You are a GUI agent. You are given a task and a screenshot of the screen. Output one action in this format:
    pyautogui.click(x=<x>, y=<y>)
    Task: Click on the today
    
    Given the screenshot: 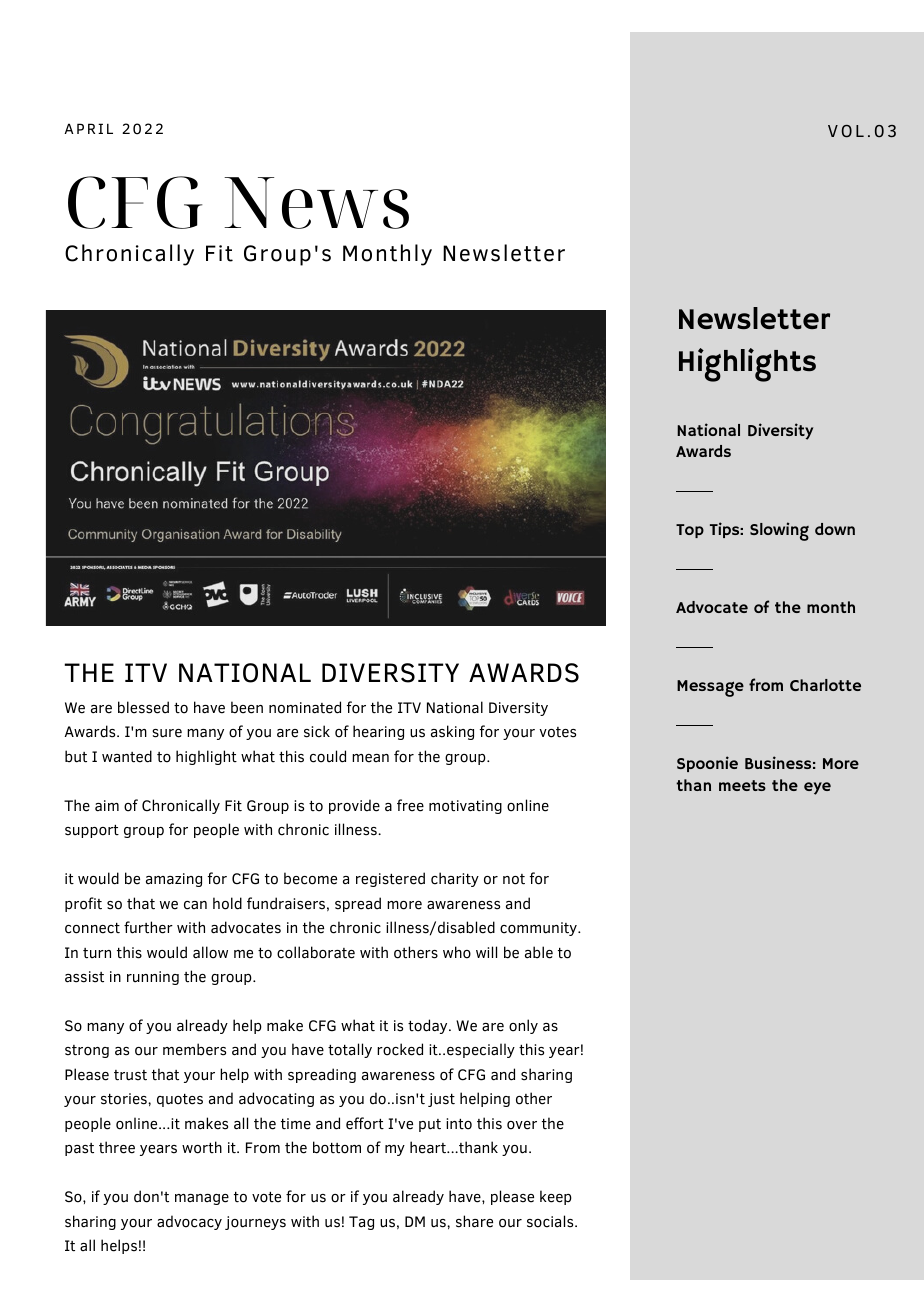 What is the action you would take?
    pyautogui.click(x=429, y=1026)
